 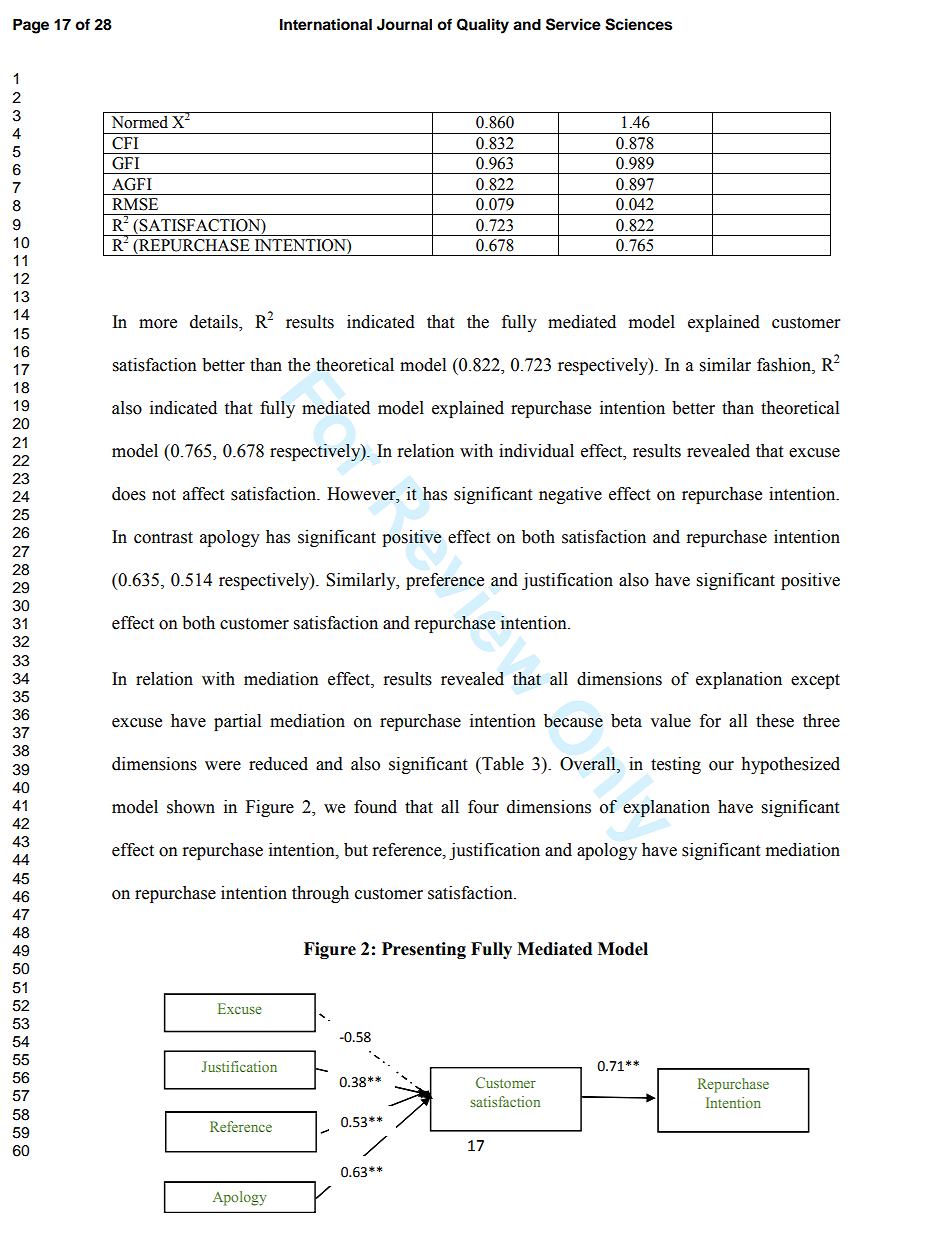 I want to click on because, so click(x=573, y=721).
